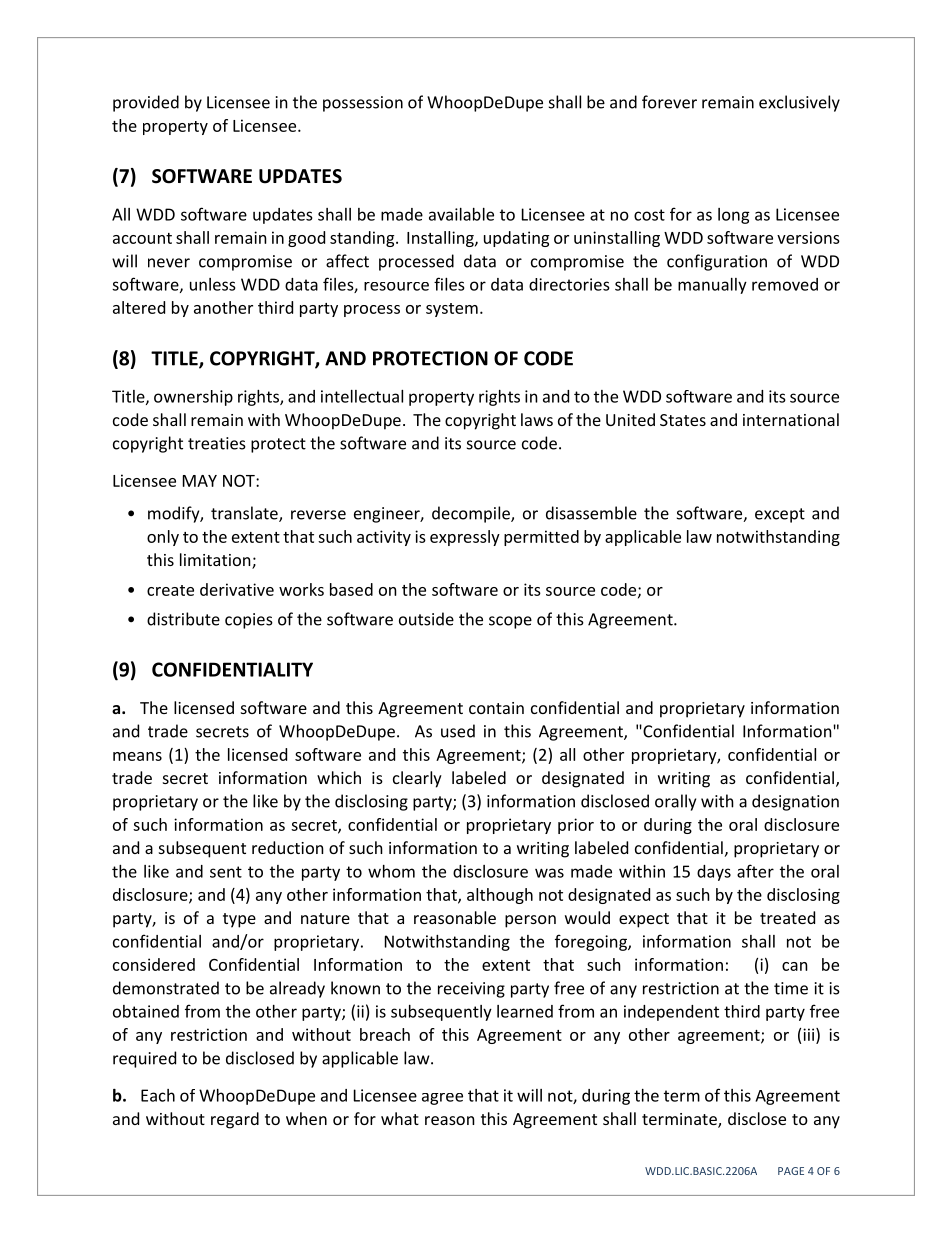  I want to click on regard, so click(235, 1120).
